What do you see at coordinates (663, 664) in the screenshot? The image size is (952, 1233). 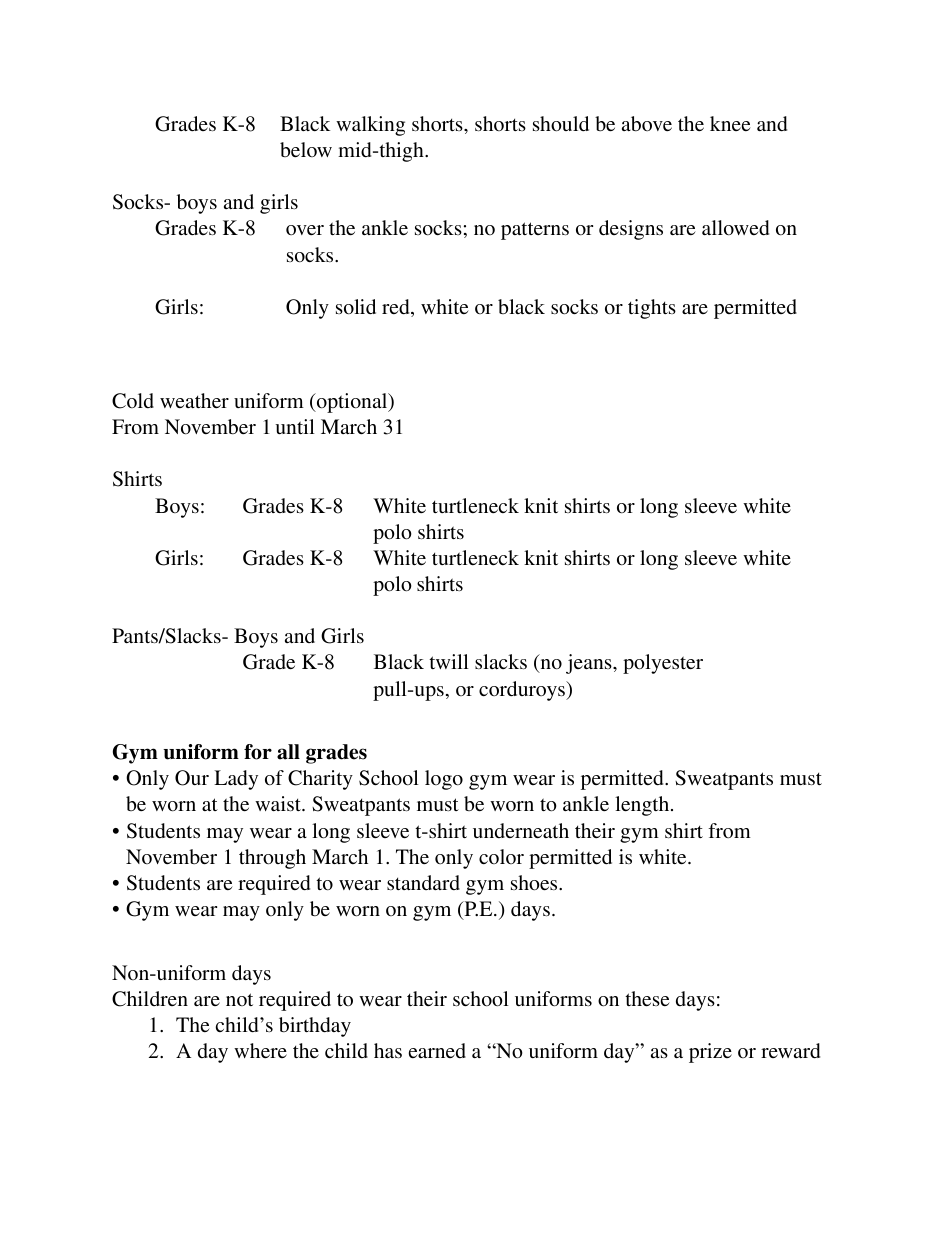 I see `polyester` at bounding box center [663, 664].
